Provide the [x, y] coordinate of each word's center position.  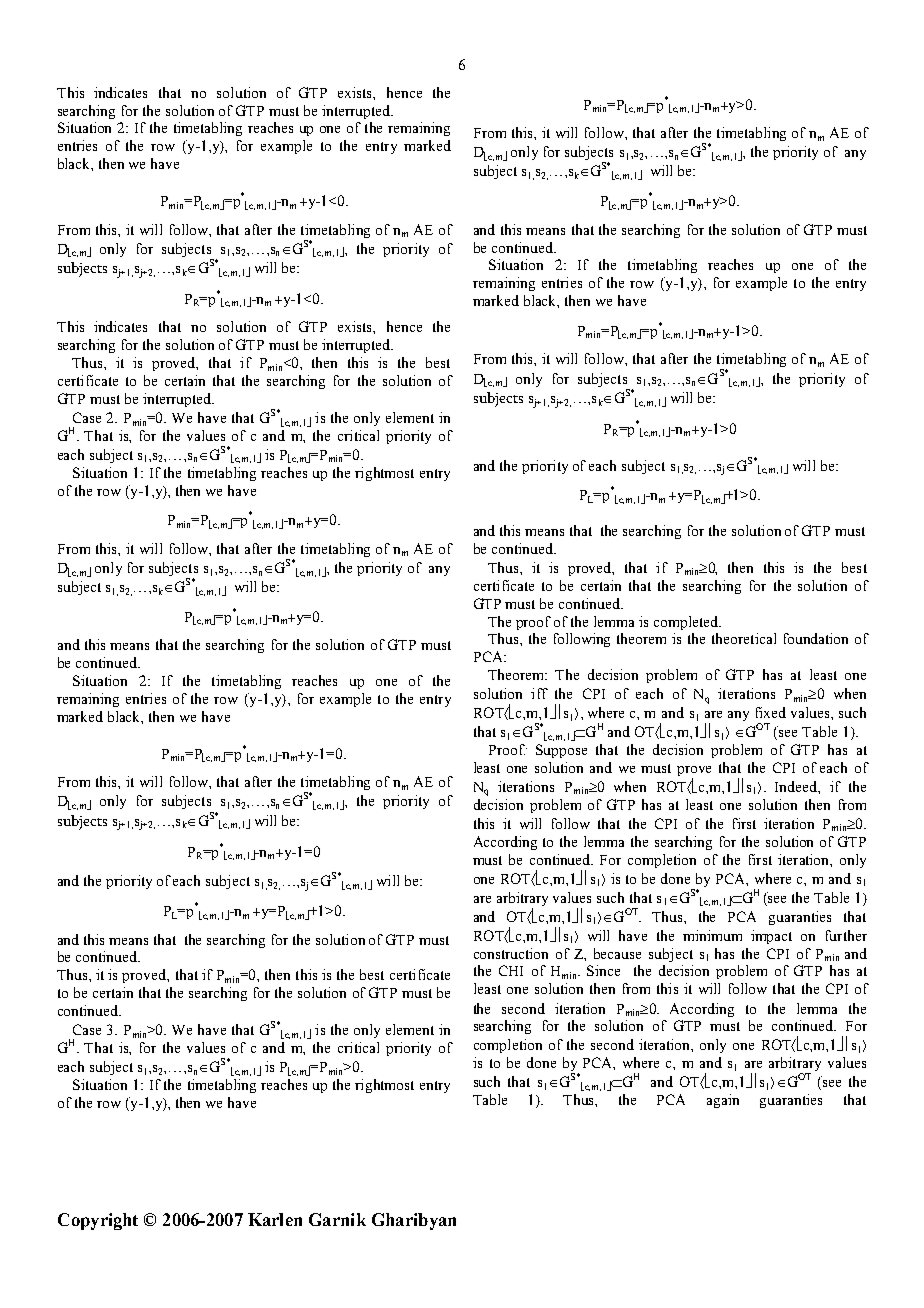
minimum [712, 935]
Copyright [98, 1221]
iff [539, 693]
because [617, 953]
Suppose [561, 751]
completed [687, 623]
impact [771, 937]
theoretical [744, 638]
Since [603, 970]
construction [511, 953]
